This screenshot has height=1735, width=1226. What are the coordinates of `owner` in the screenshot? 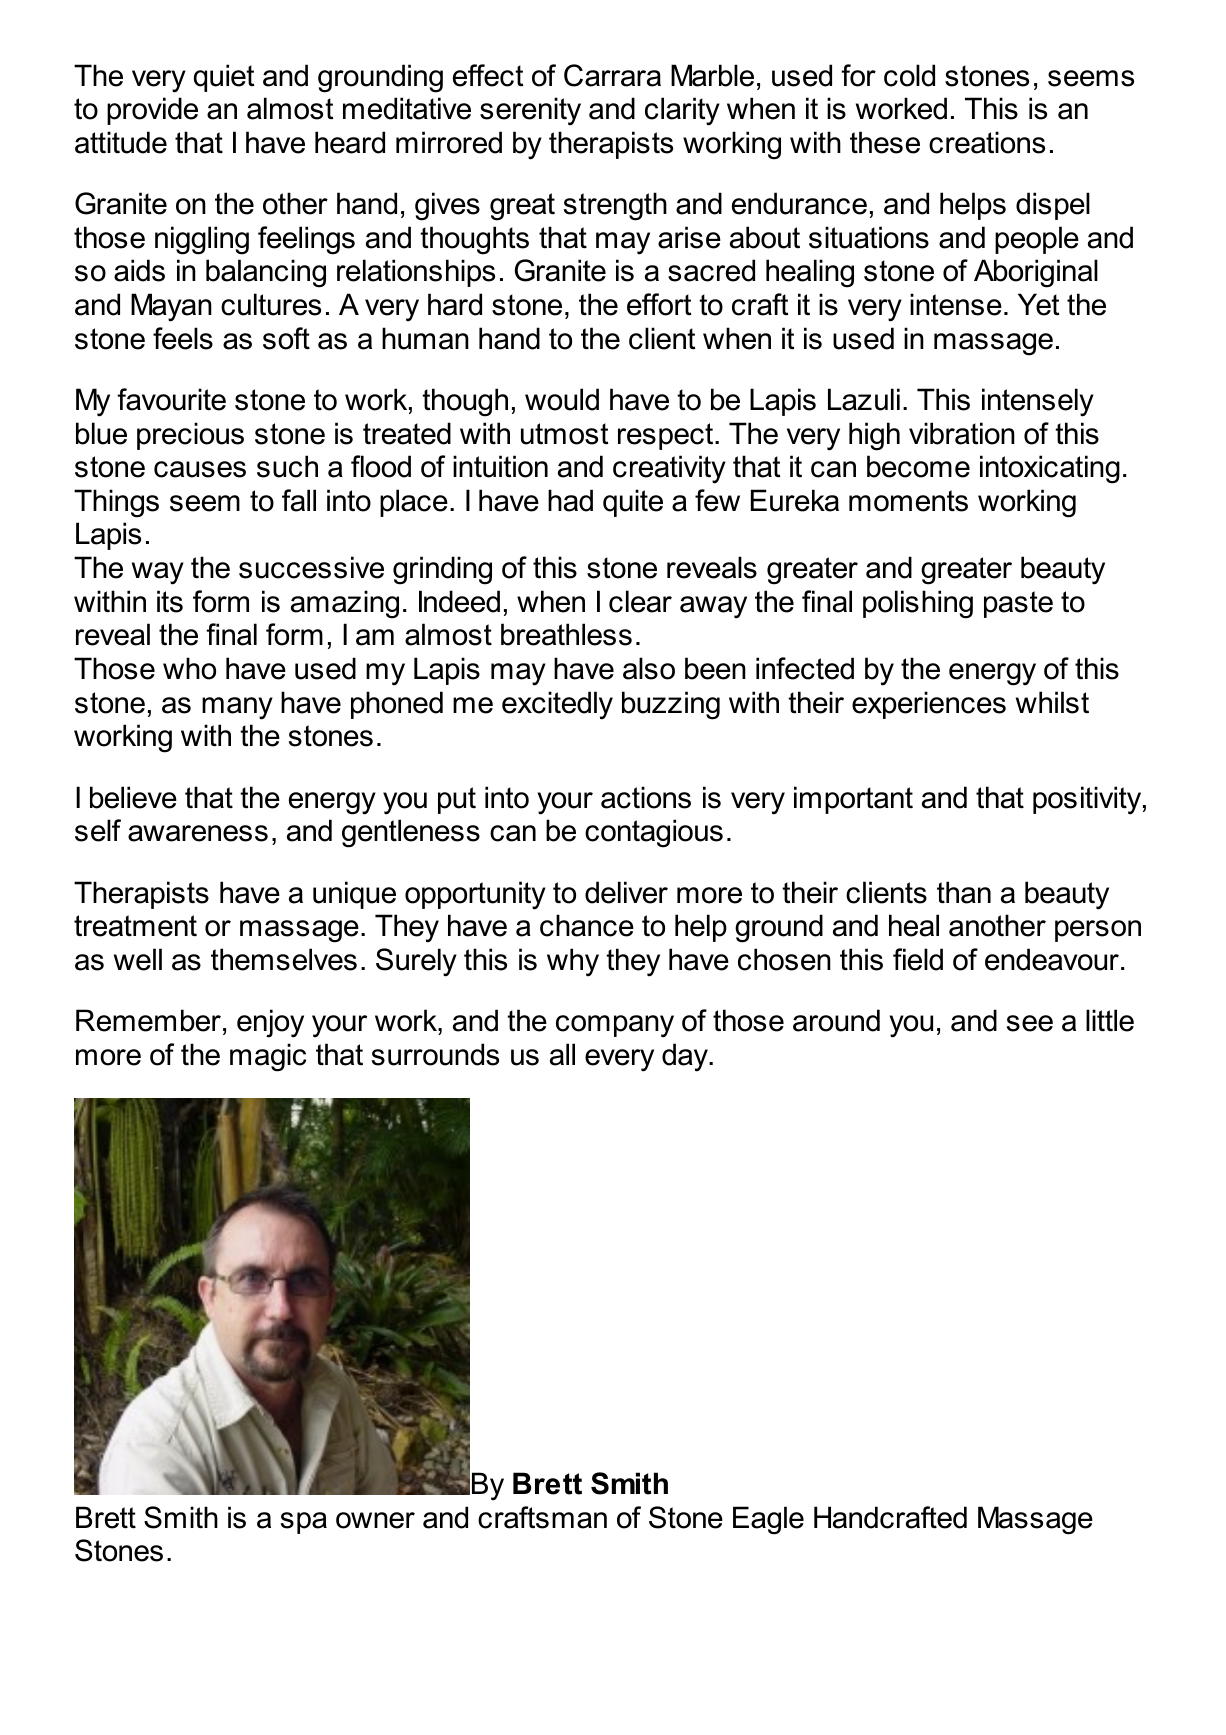 It's located at (375, 1520).
